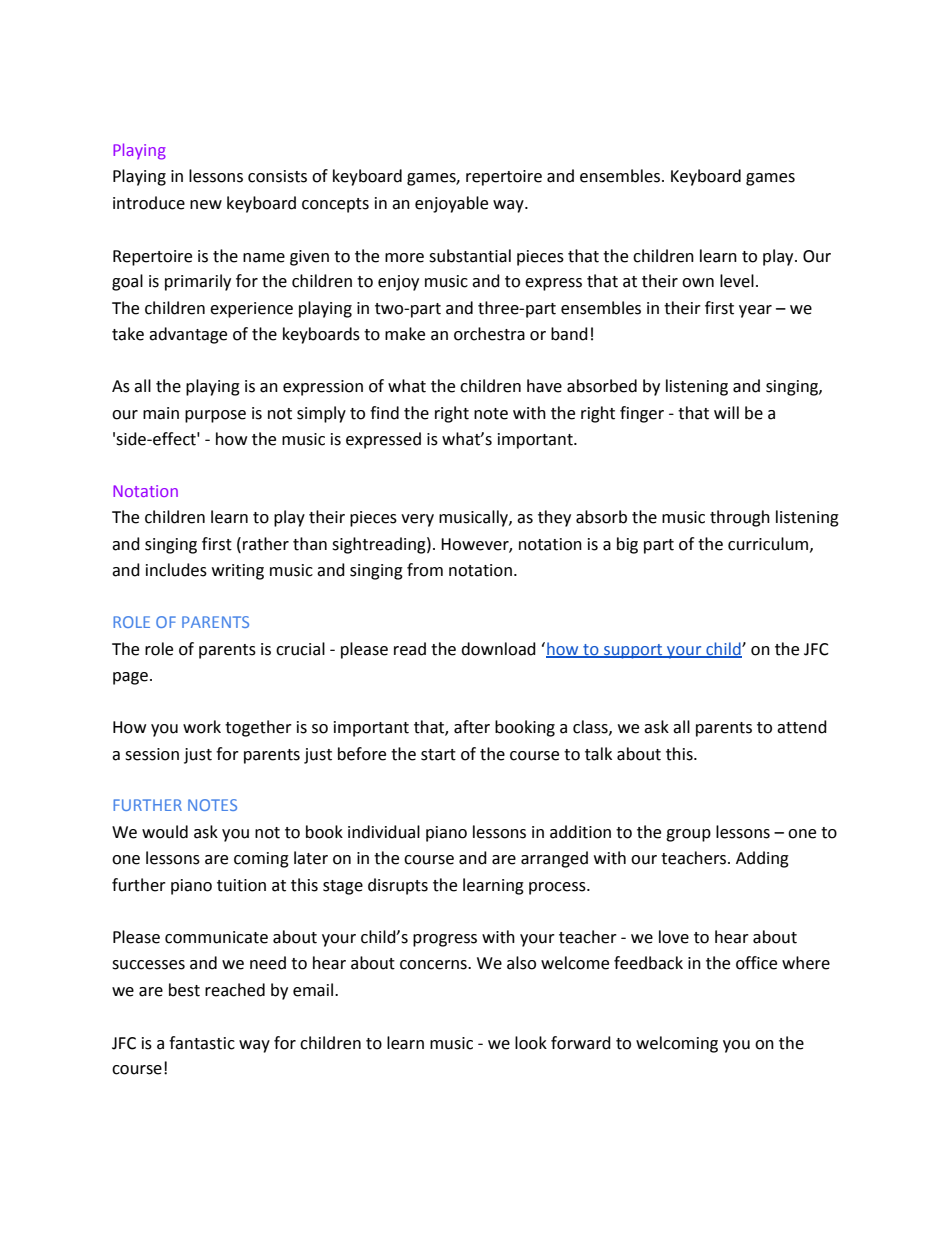 The width and height of the screenshot is (952, 1233). Describe the element at coordinates (802, 727) in the screenshot. I see `attend` at that location.
